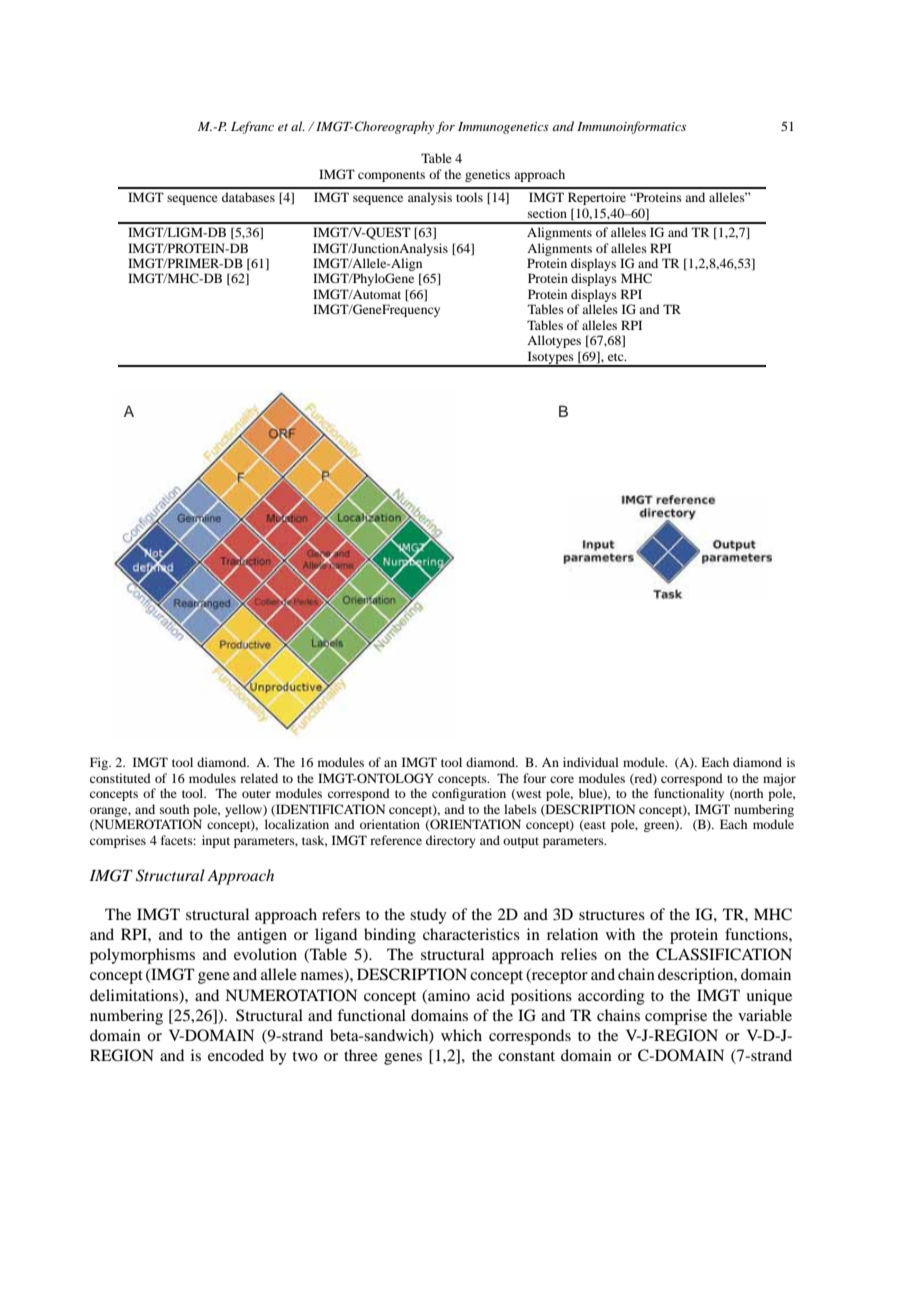 The height and width of the screenshot is (1308, 924). I want to click on which, so click(461, 1035).
